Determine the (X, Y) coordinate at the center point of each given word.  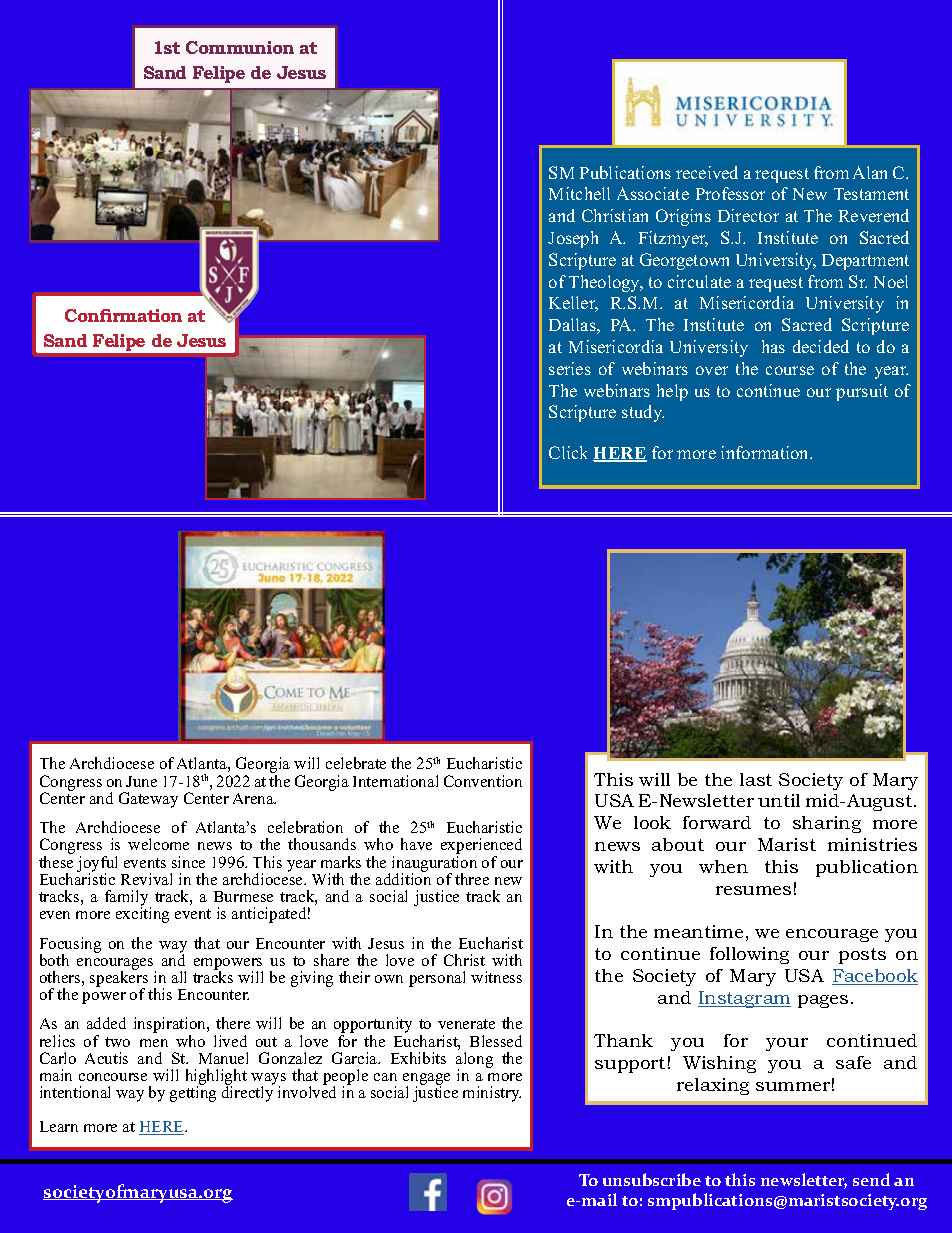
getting (193, 1093)
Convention (483, 781)
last (756, 779)
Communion (240, 47)
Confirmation (123, 315)
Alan (870, 172)
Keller (573, 304)
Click (568, 452)
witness (496, 977)
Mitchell (579, 193)
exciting (142, 914)
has (773, 346)
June (141, 781)
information (766, 452)
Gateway (148, 800)
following (749, 955)
